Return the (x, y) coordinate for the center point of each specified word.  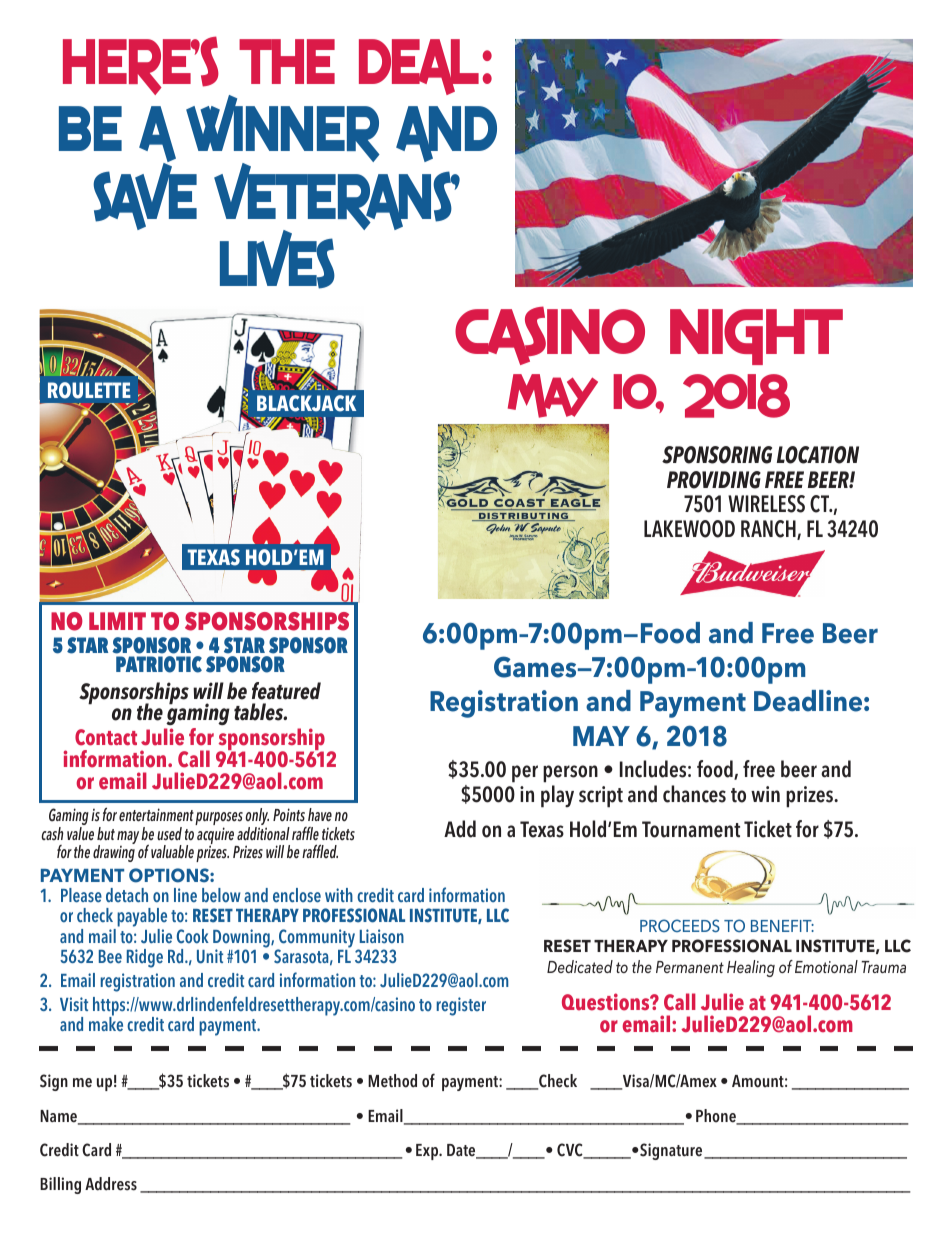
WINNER (283, 130)
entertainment (156, 815)
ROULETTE (89, 390)
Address (111, 1184)
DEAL (419, 67)
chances (694, 794)
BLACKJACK (306, 403)
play (557, 796)
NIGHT (756, 337)
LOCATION (818, 455)
